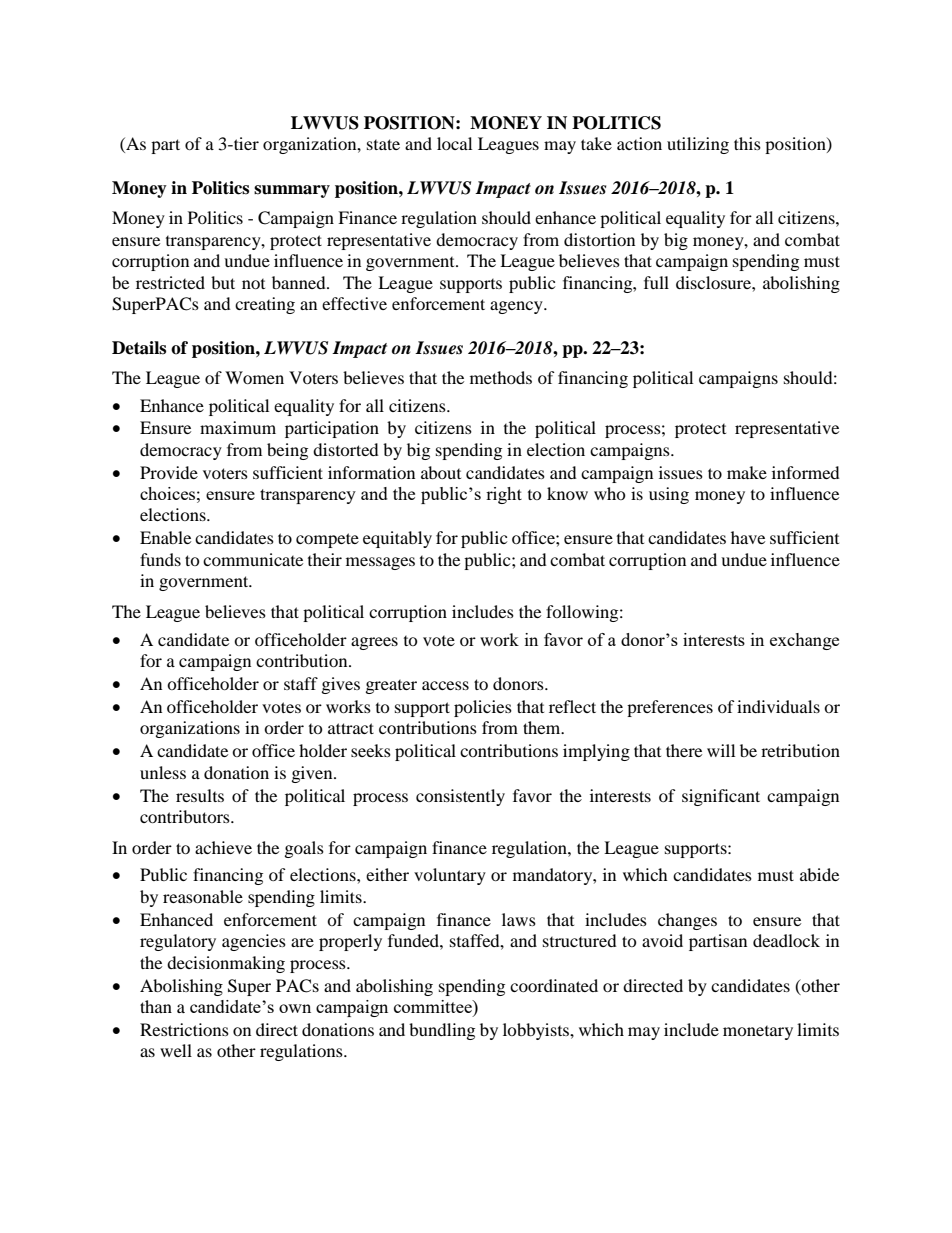 This document has height=1233, width=952. Describe the element at coordinates (721, 797) in the document. I see `significant` at that location.
